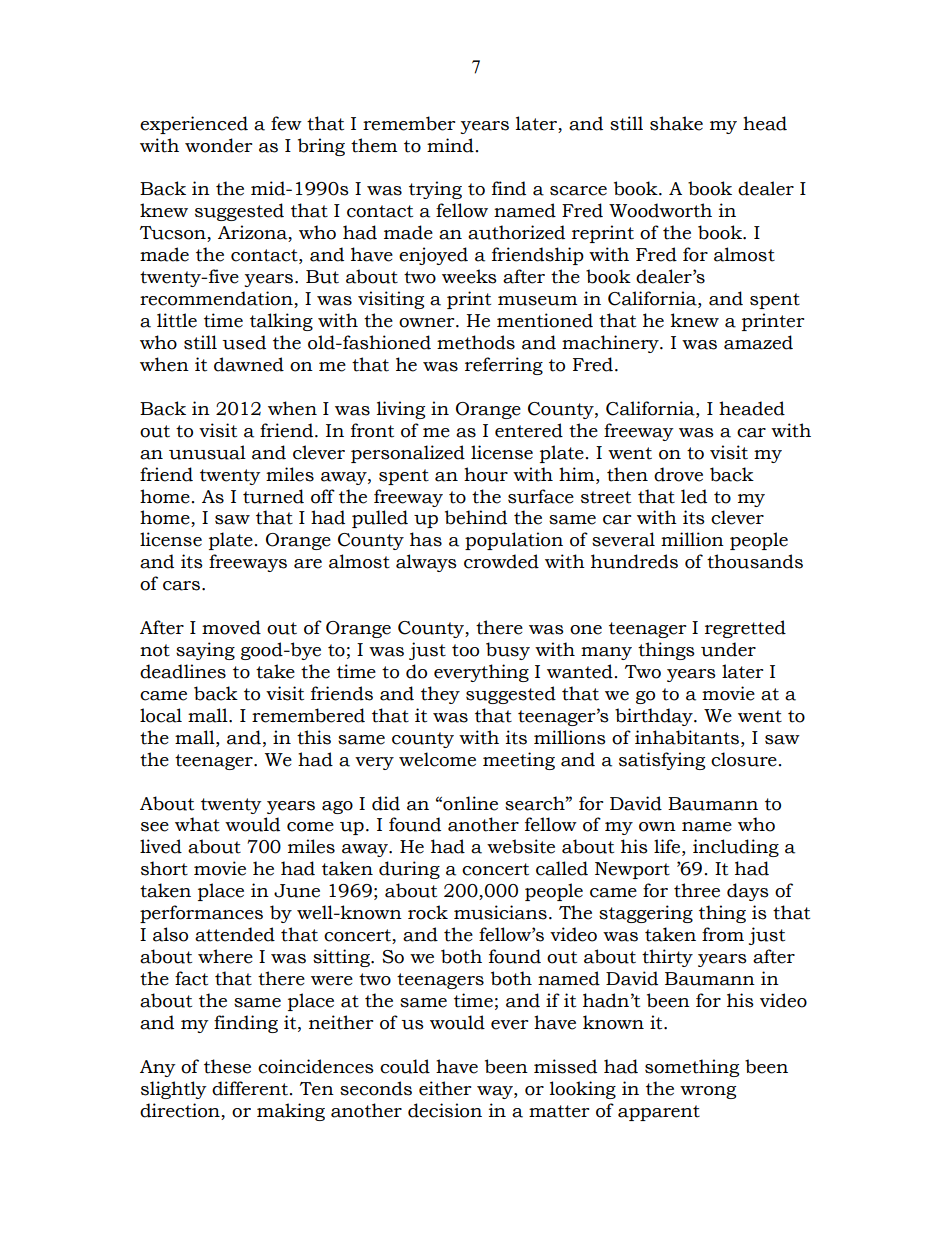  What do you see at coordinates (676, 123) in the document?
I see `shake` at bounding box center [676, 123].
